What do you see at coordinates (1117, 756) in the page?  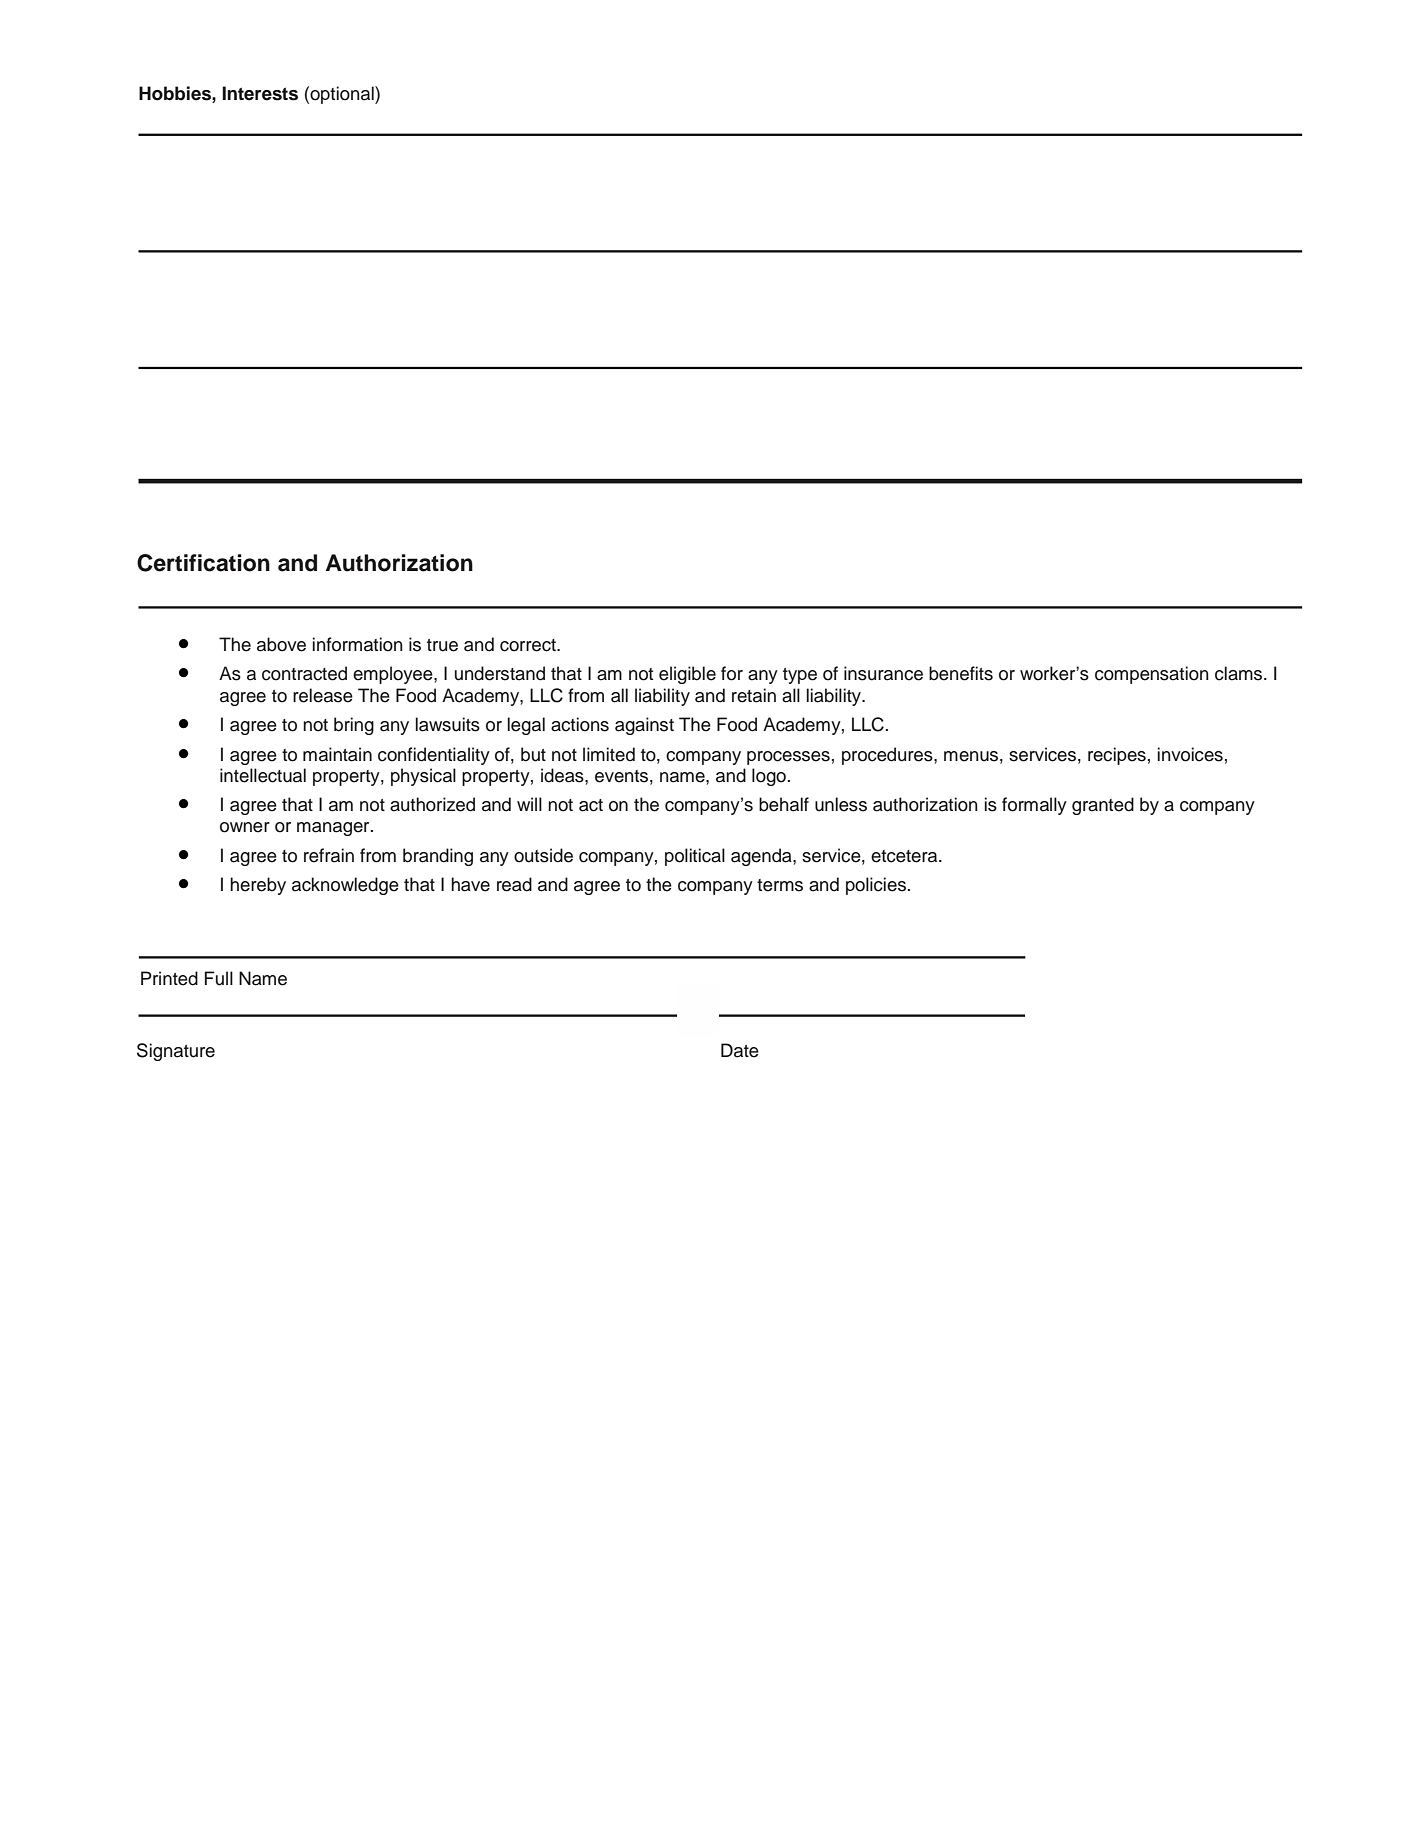 I see `recipes` at bounding box center [1117, 756].
